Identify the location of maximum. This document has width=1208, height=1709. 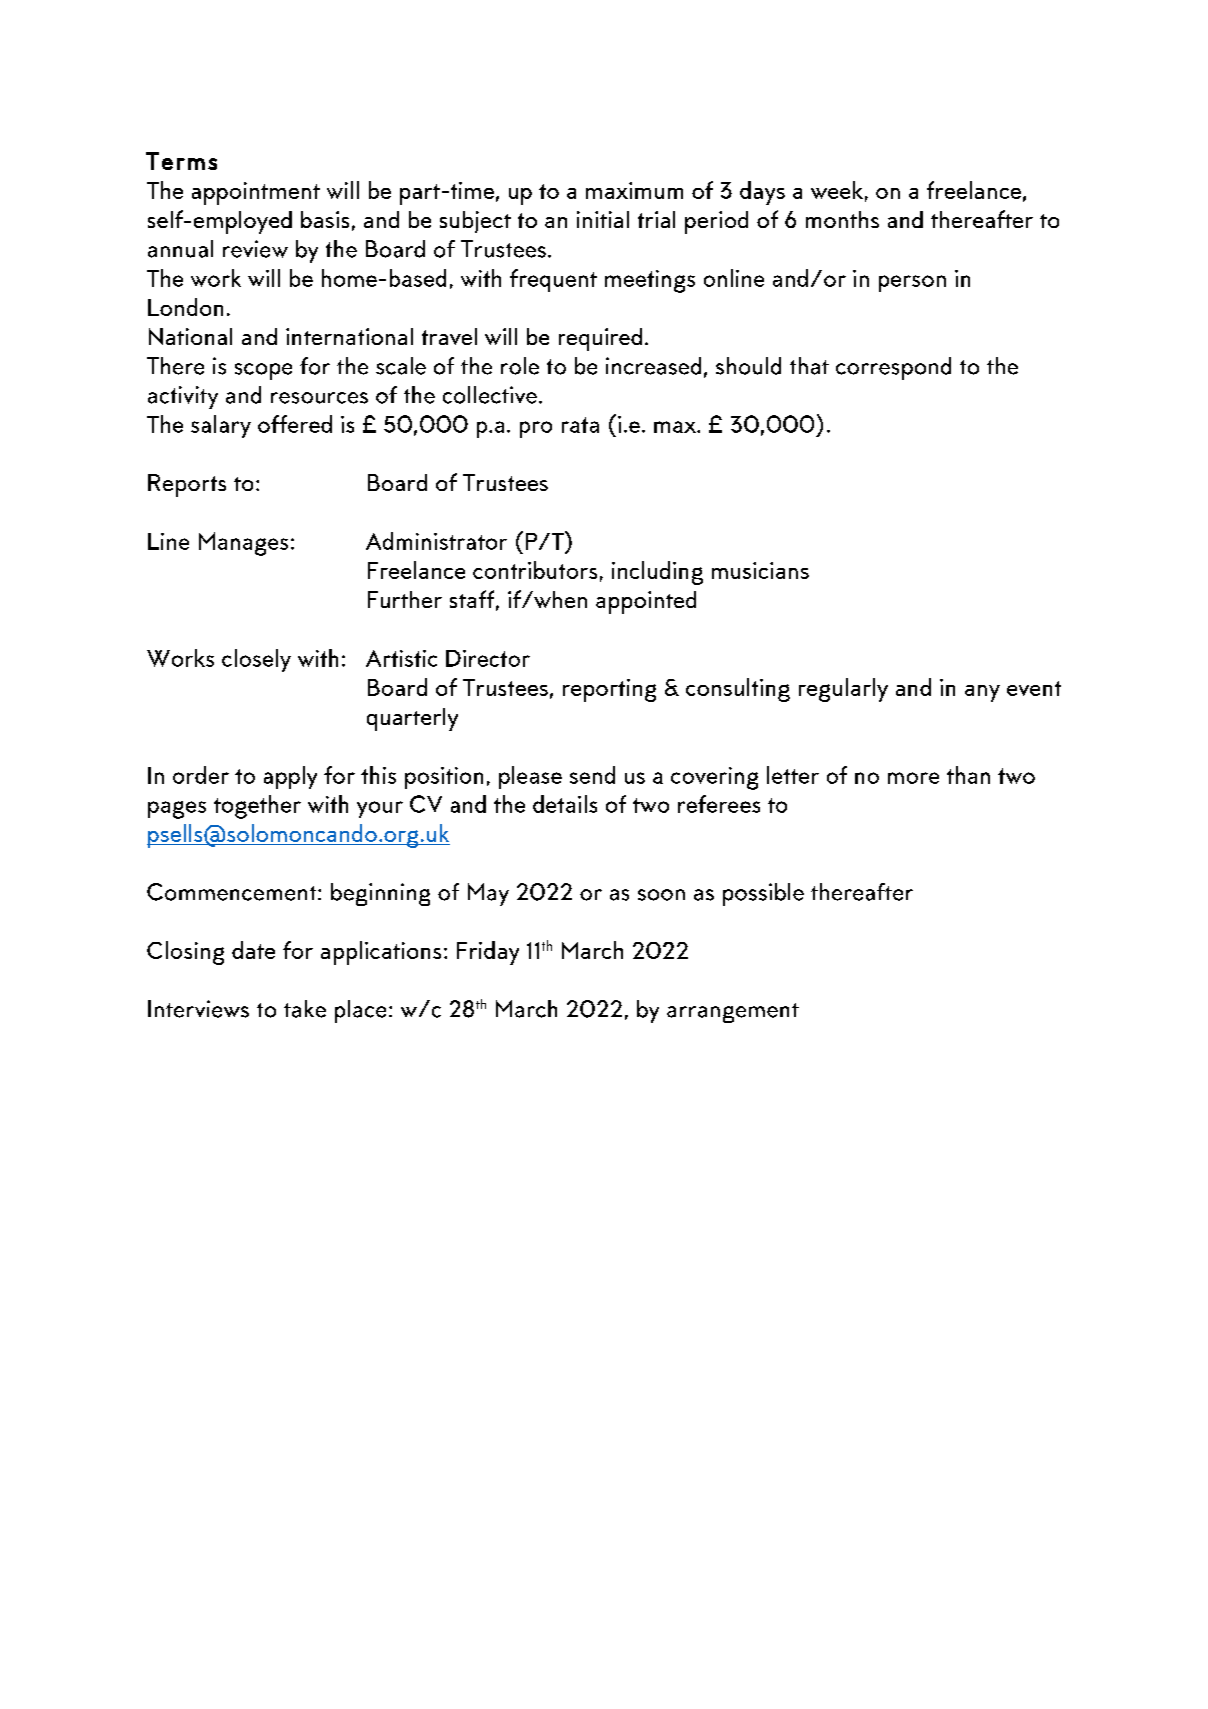
(634, 190).
